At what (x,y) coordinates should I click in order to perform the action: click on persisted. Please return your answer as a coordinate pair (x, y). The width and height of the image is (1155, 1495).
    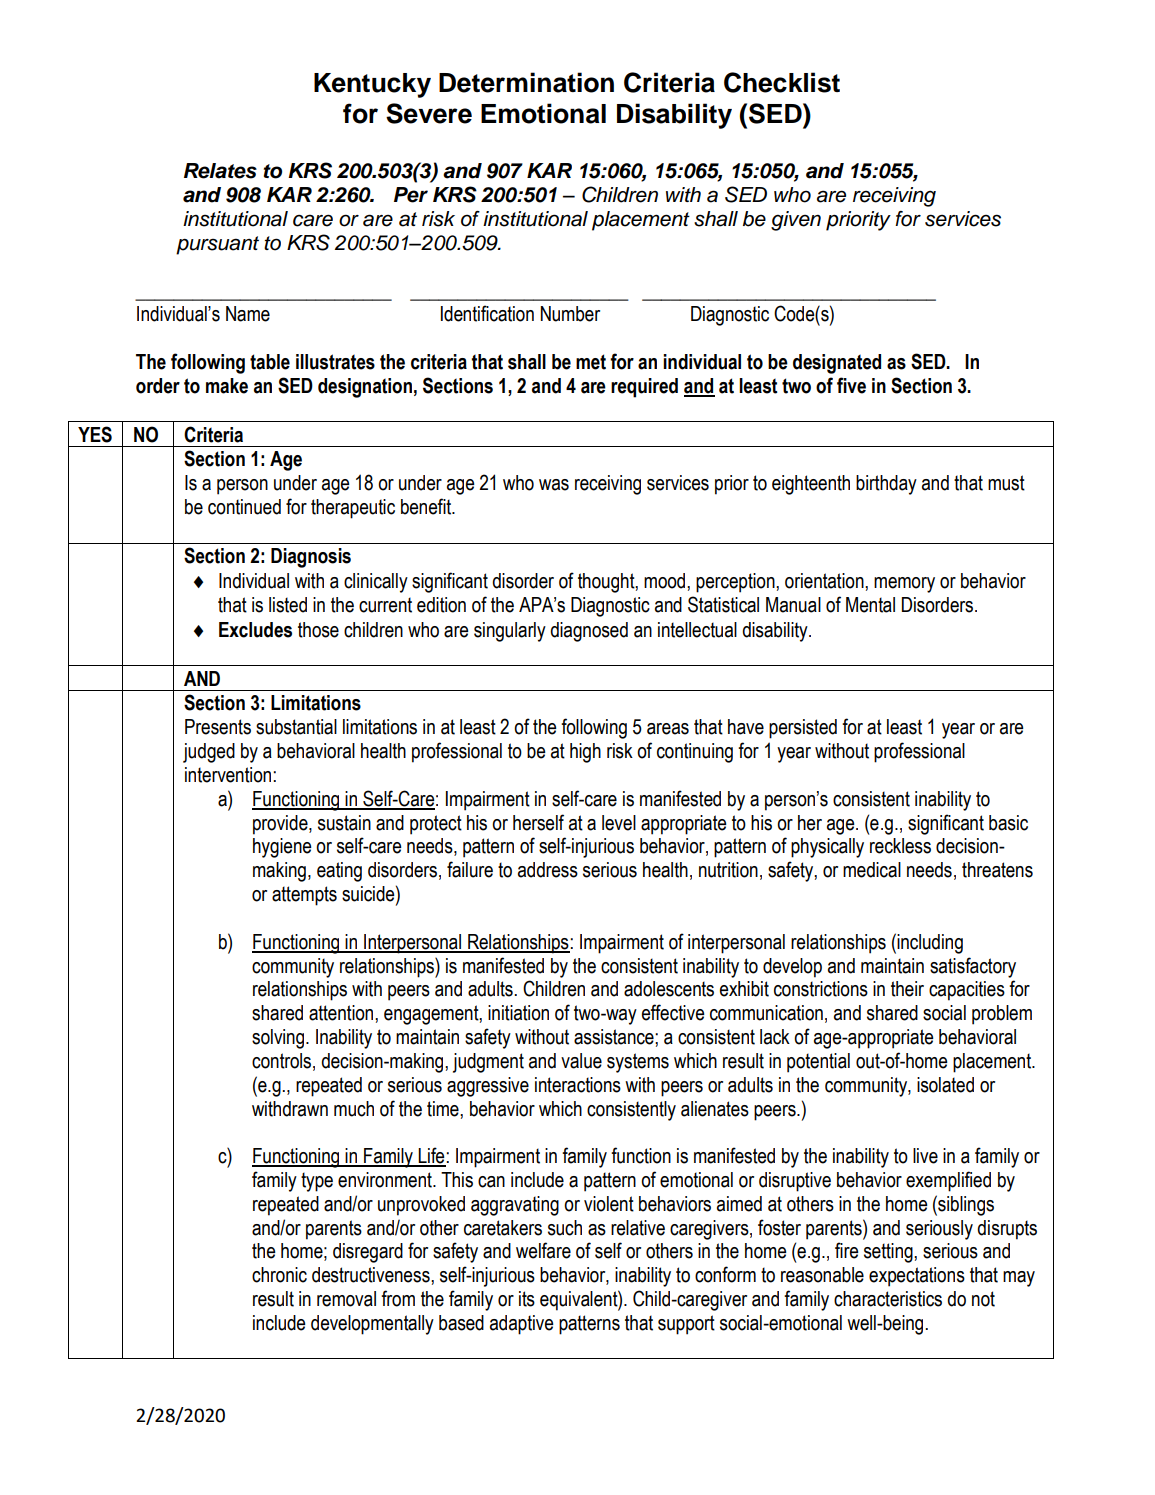
    Looking at the image, I should click on (803, 729).
